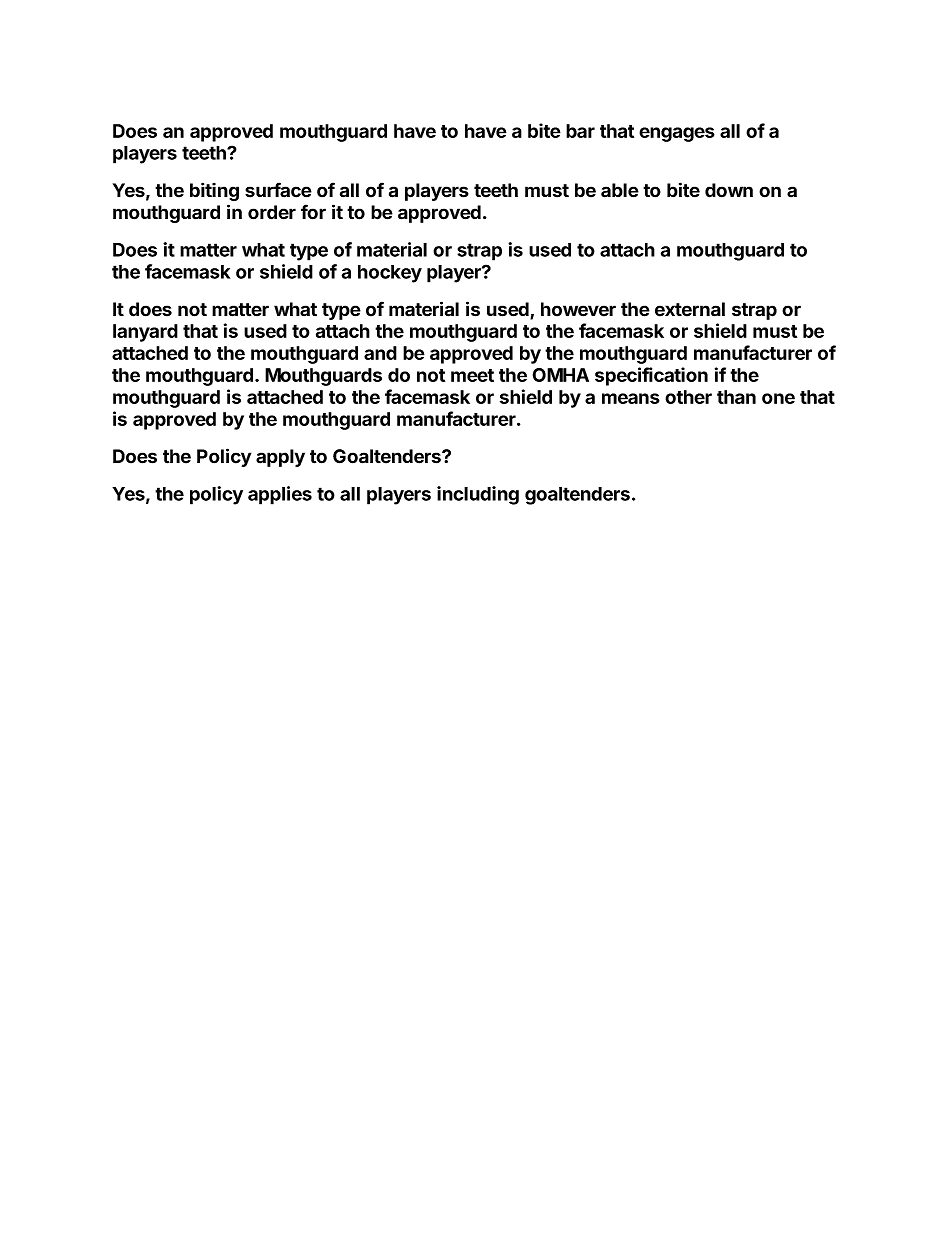 The height and width of the screenshot is (1233, 952). What do you see at coordinates (214, 191) in the screenshot?
I see `biting` at bounding box center [214, 191].
